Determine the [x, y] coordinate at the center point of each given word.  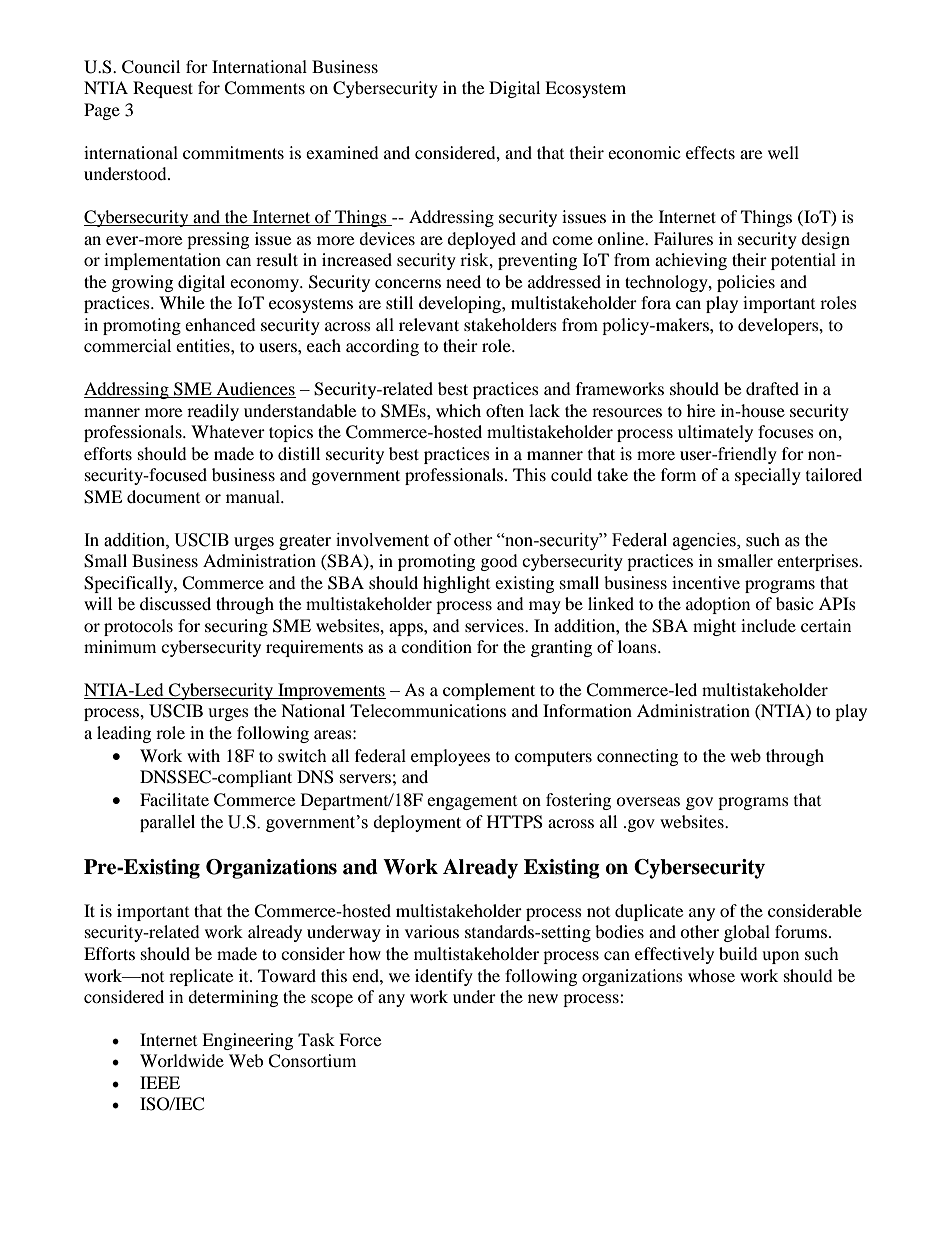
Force [360, 1039]
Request [163, 89]
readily [213, 412]
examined [342, 152]
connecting [637, 757]
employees [450, 757]
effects [710, 152]
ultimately [715, 433]
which [458, 410]
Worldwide [182, 1060]
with [203, 755]
